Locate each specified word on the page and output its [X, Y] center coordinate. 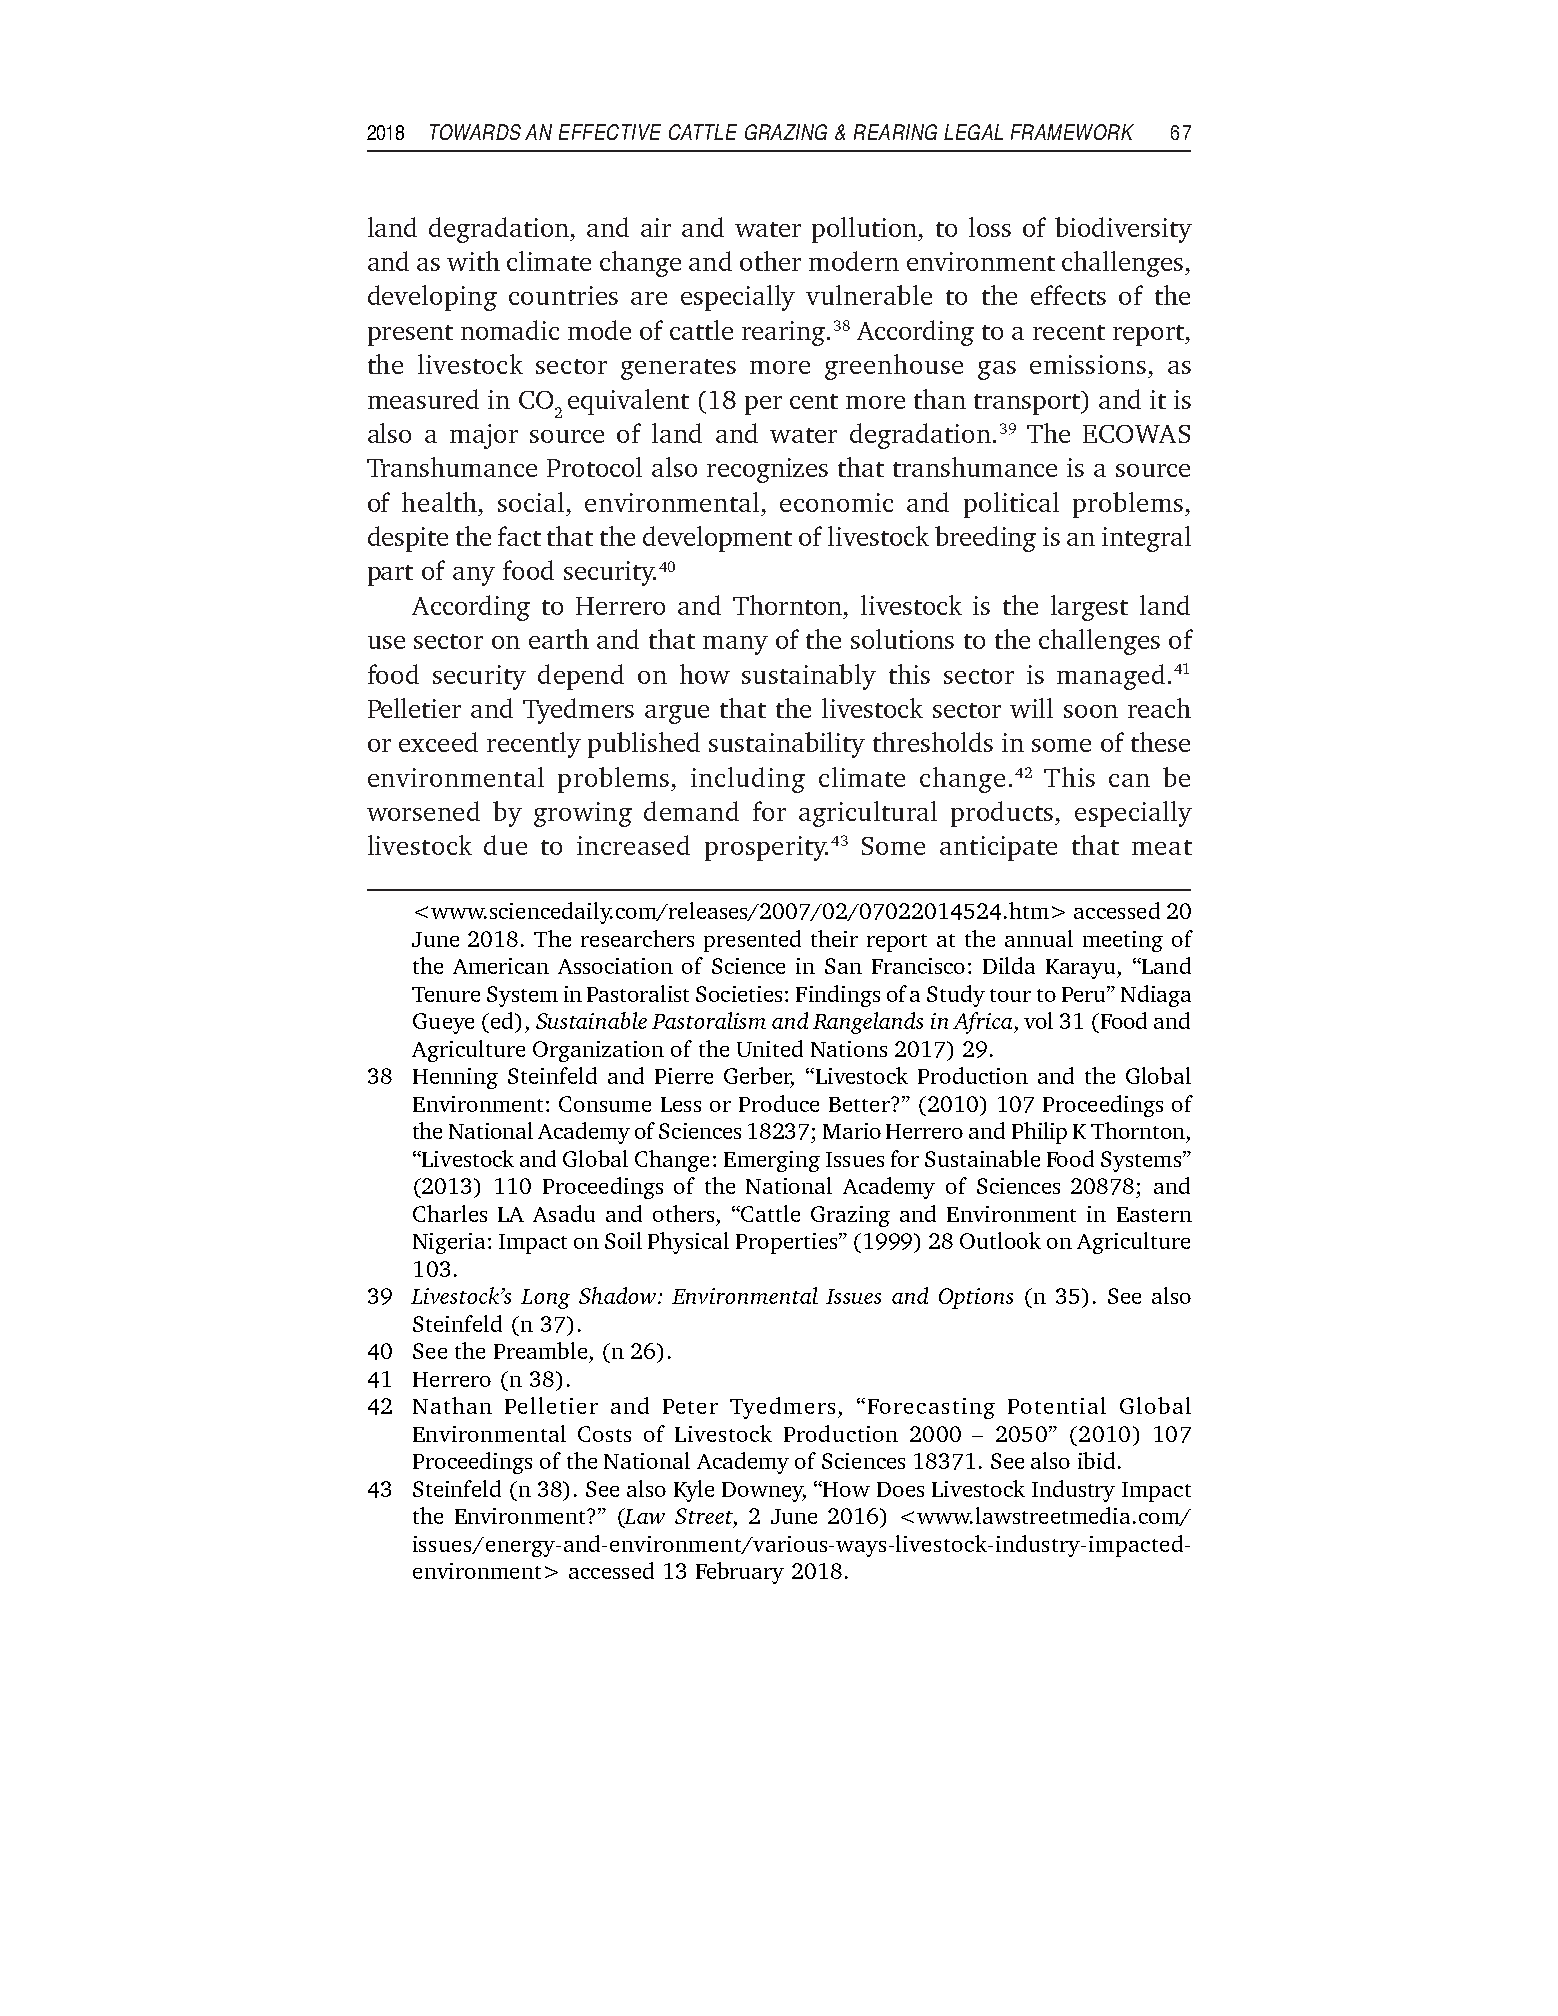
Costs [604, 1434]
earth [559, 639]
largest [1089, 608]
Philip [1039, 1133]
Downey [764, 1492]
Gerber [759, 1077]
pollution [866, 230]
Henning [455, 1078]
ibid [1096, 1460]
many [735, 645]
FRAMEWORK [1072, 132]
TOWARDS [475, 132]
